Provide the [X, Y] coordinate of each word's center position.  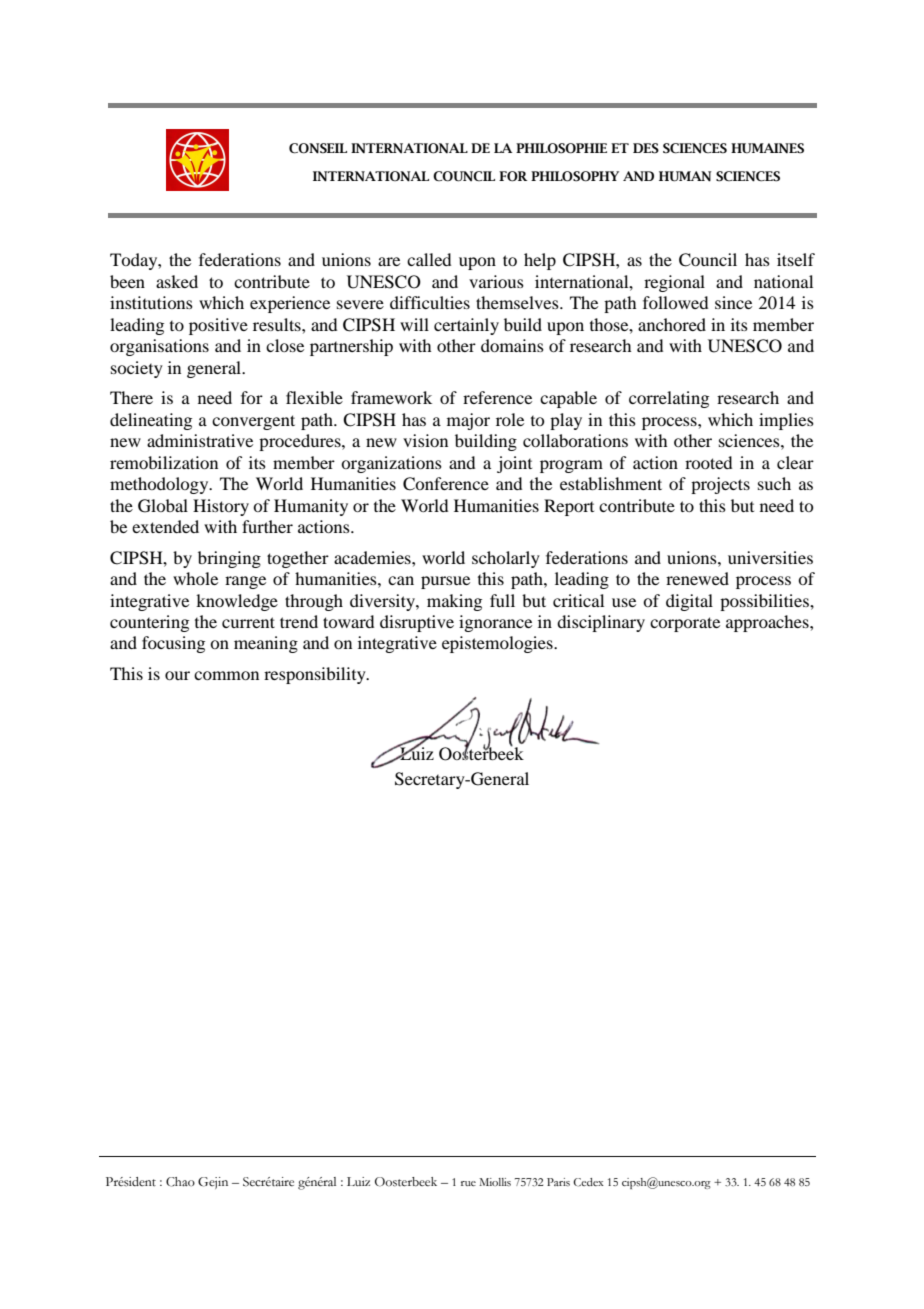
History [221, 507]
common [226, 675]
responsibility [316, 675]
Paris [558, 1182]
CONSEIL [318, 148]
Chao [180, 1182]
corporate [685, 624]
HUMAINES [767, 148]
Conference [446, 484]
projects [720, 485]
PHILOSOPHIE [561, 148]
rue [468, 1183]
